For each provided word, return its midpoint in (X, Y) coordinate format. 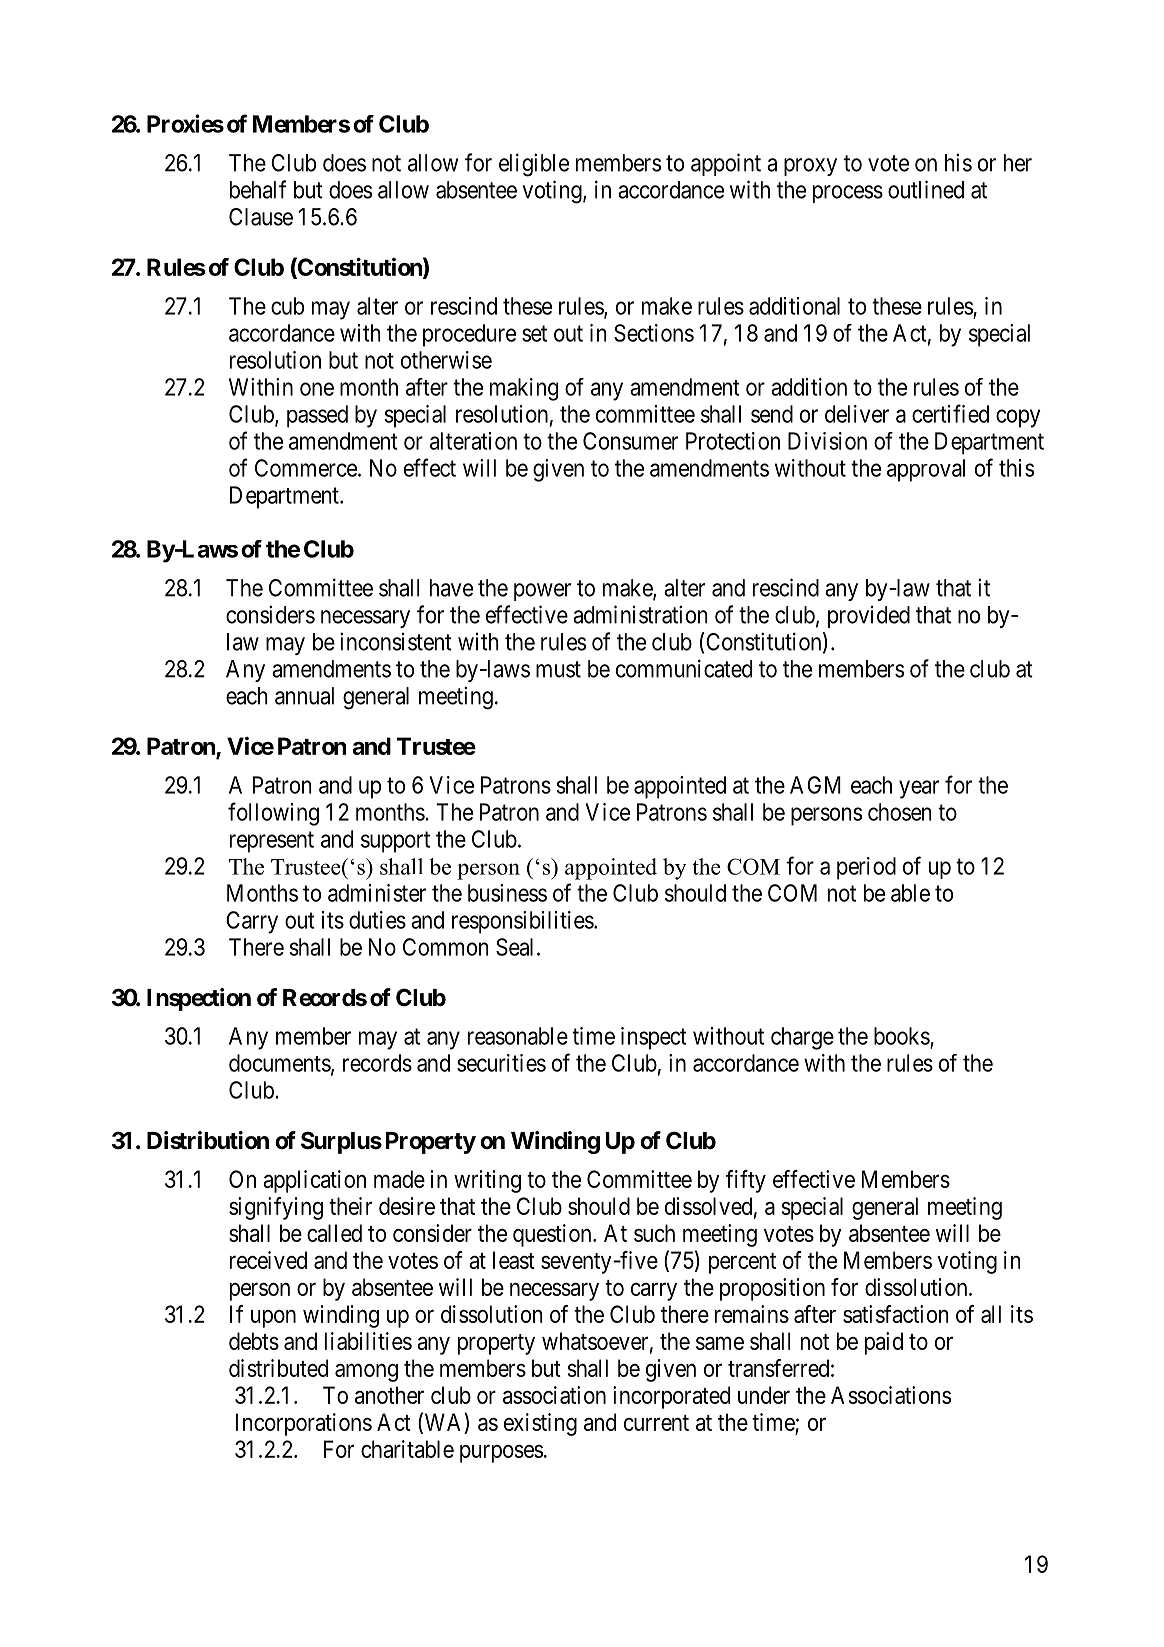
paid (884, 1343)
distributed (278, 1368)
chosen (900, 812)
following (273, 814)
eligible (534, 165)
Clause (261, 217)
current (656, 1423)
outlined (926, 189)
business (507, 893)
